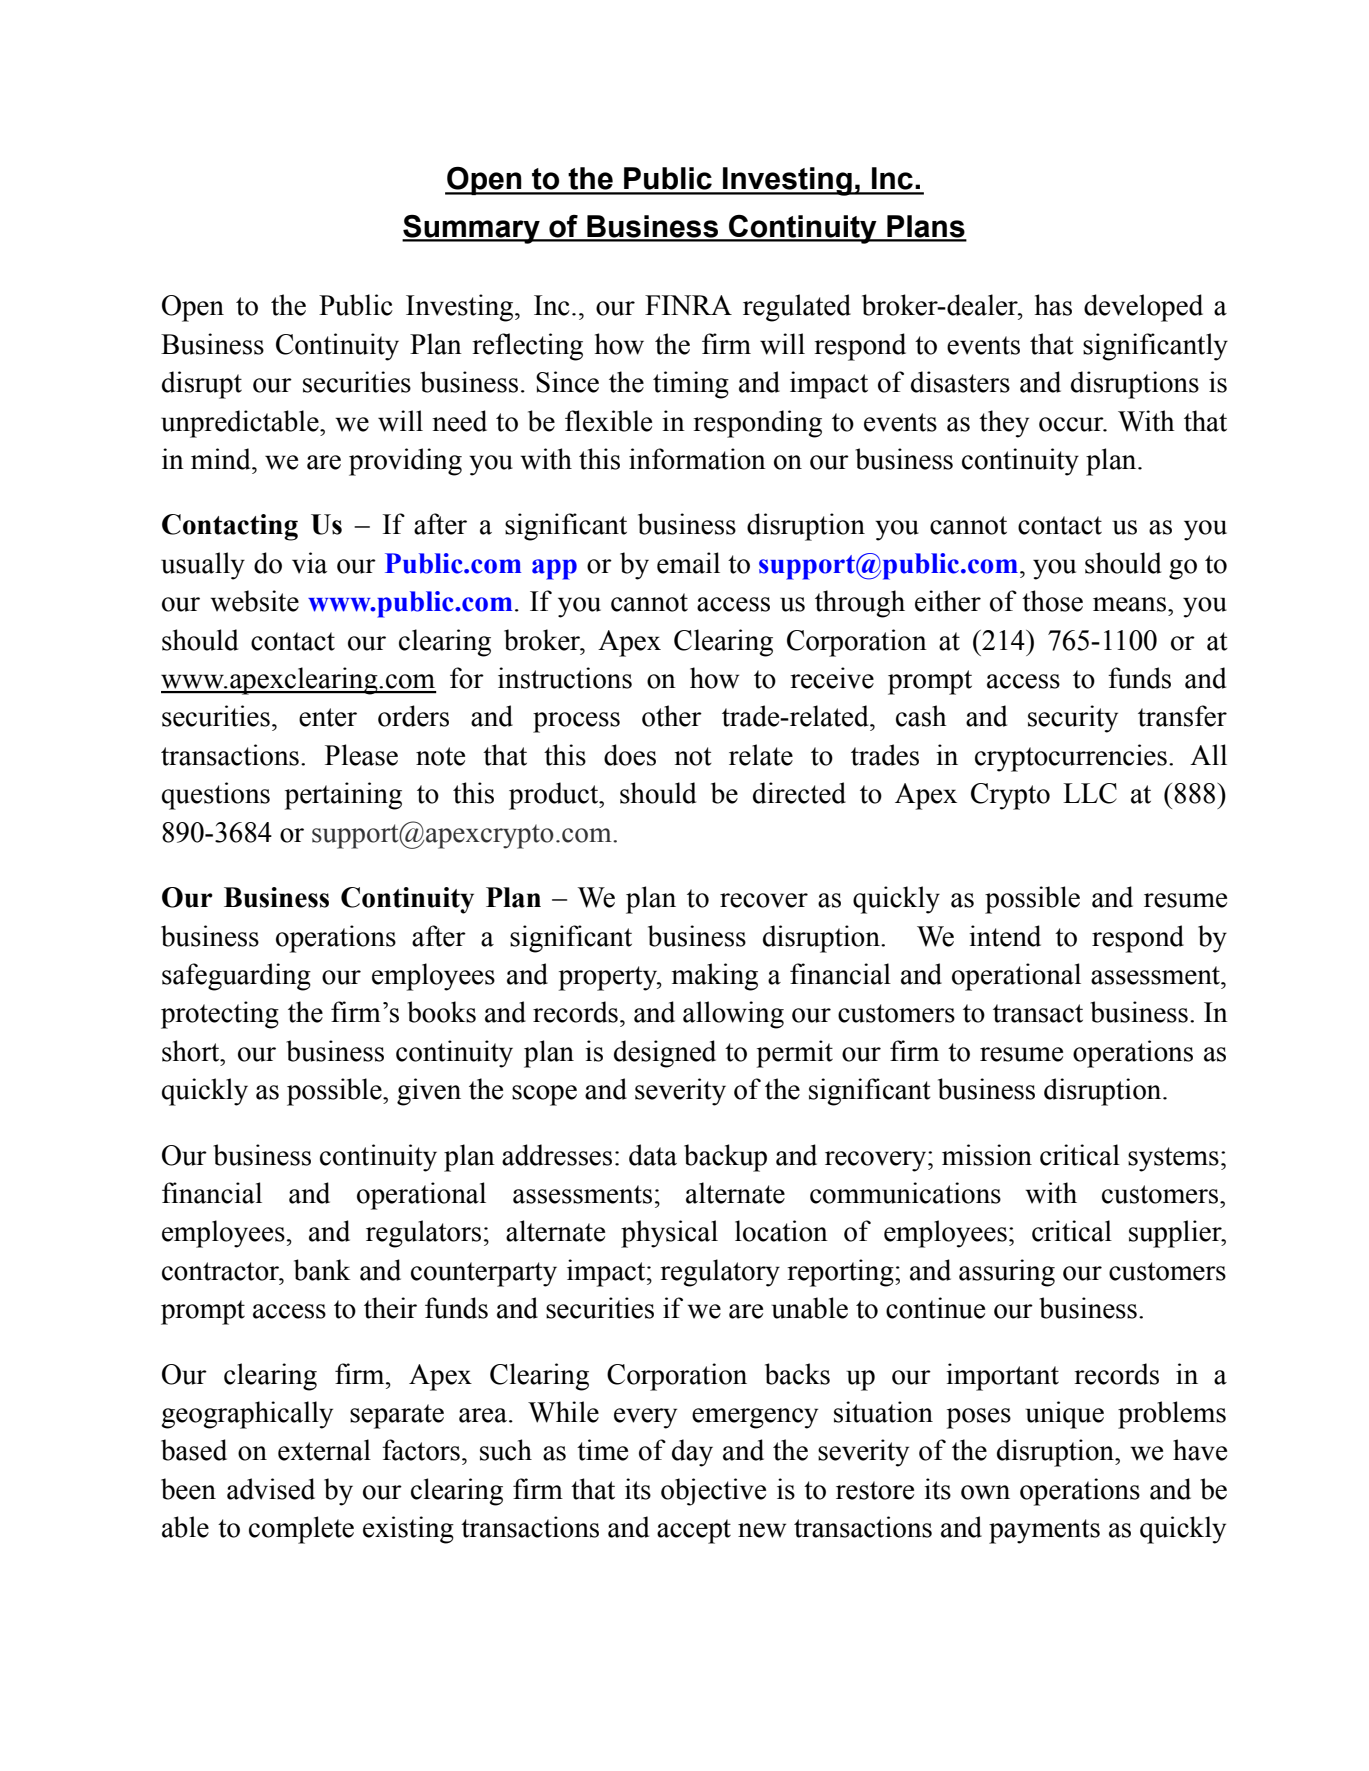 The image size is (1369, 1771). Describe the element at coordinates (1005, 936) in the screenshot. I see `intend` at that location.
